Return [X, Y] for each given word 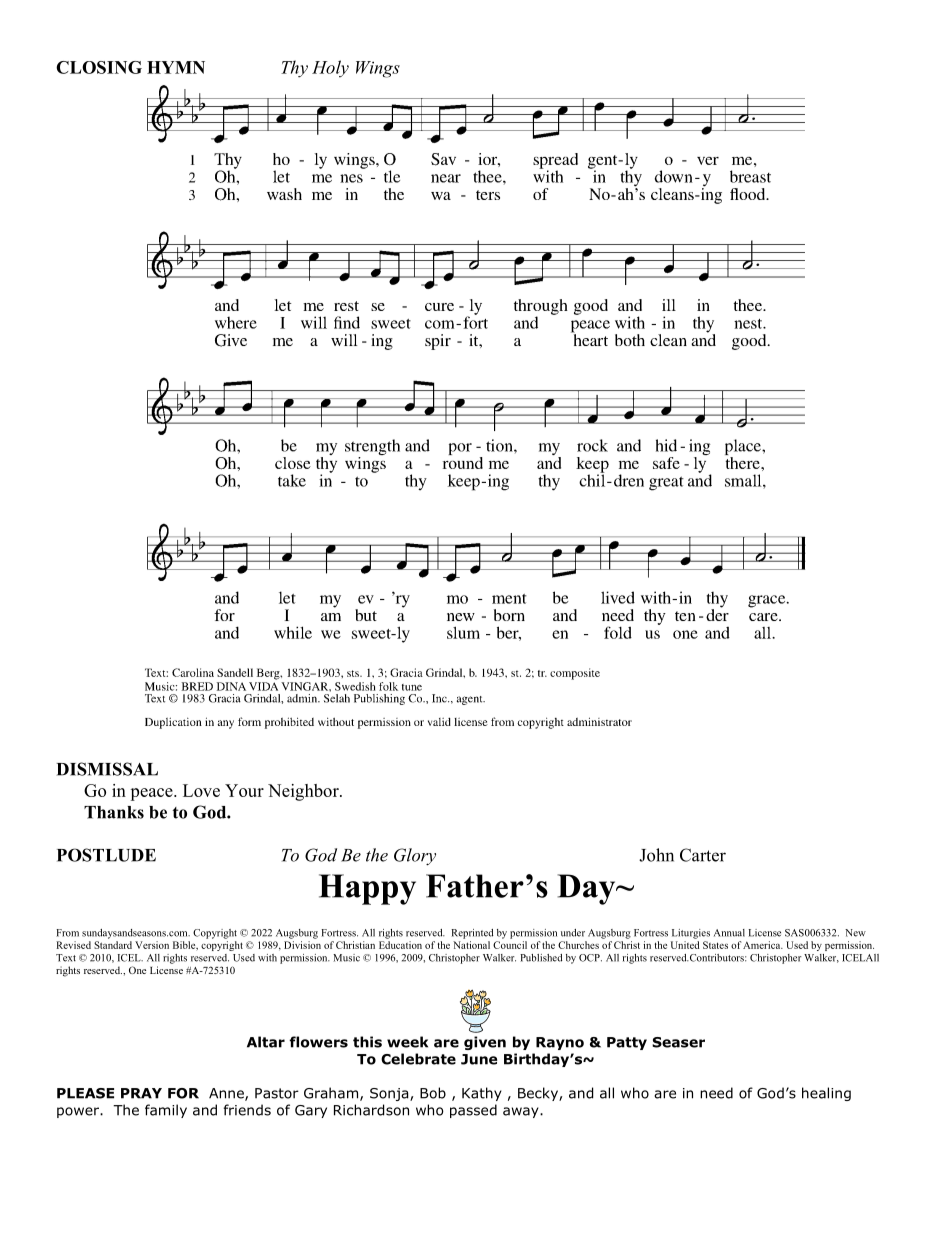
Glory [415, 856]
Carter [703, 855]
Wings [378, 69]
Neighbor [304, 792]
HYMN [176, 67]
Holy [330, 69]
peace [153, 794]
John [656, 855]
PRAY [141, 1093]
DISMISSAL [107, 769]
